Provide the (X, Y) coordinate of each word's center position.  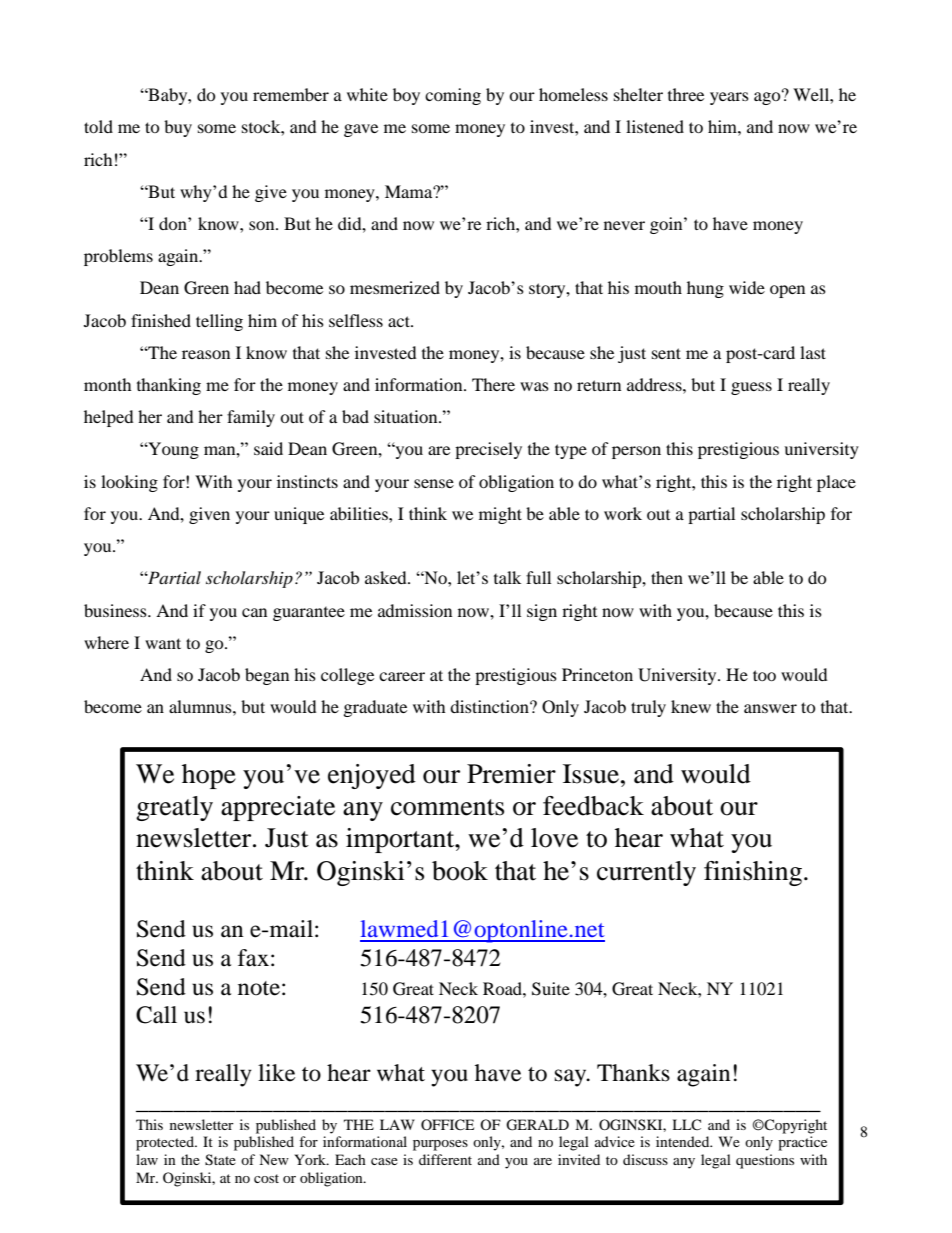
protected (166, 1143)
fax (253, 958)
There (493, 384)
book (460, 871)
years (729, 98)
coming (453, 96)
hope (209, 776)
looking (129, 483)
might (500, 515)
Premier (511, 774)
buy (178, 128)
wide (747, 287)
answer (770, 708)
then (667, 577)
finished (161, 320)
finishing (753, 873)
